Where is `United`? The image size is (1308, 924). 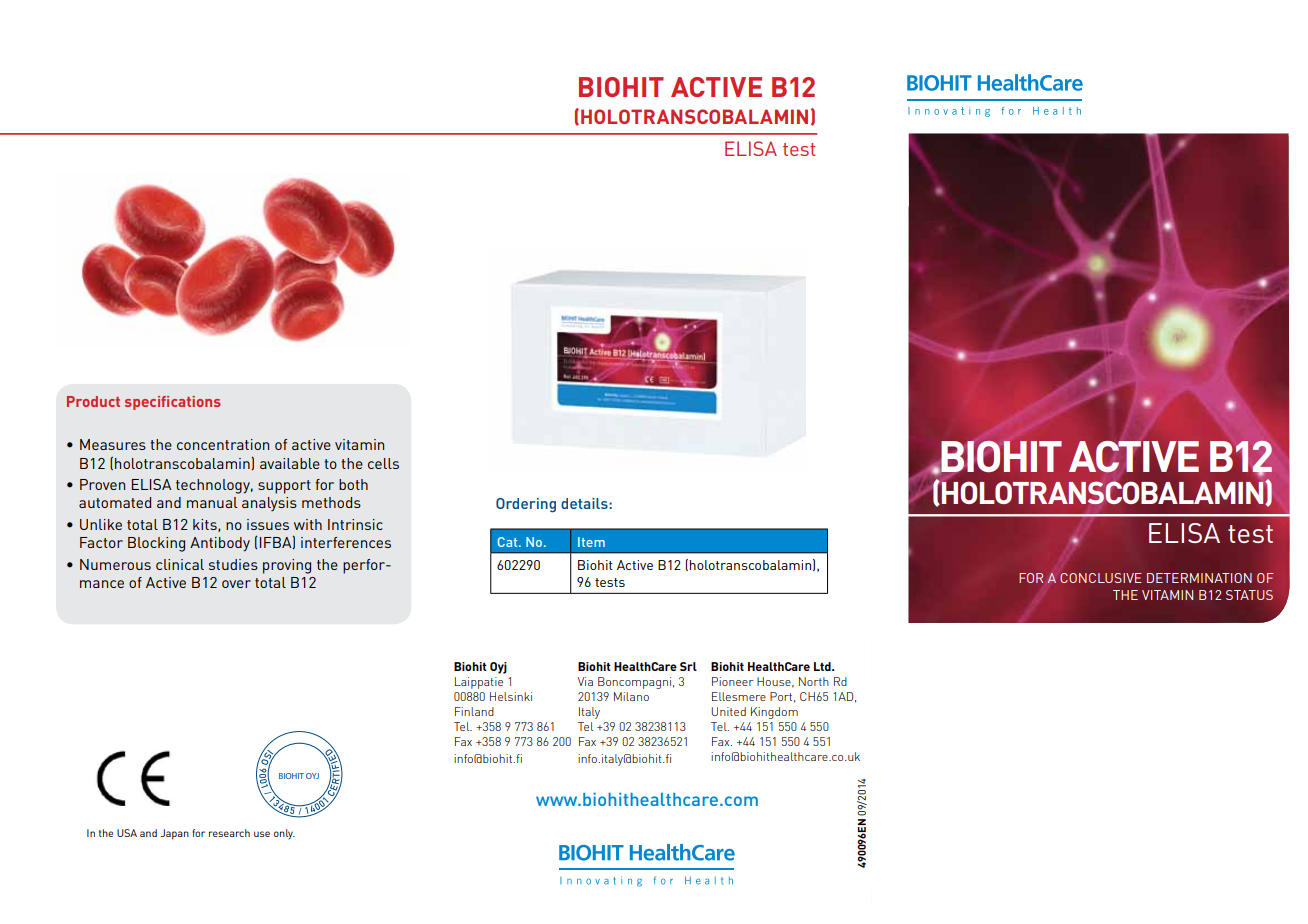
United is located at coordinates (728, 711).
